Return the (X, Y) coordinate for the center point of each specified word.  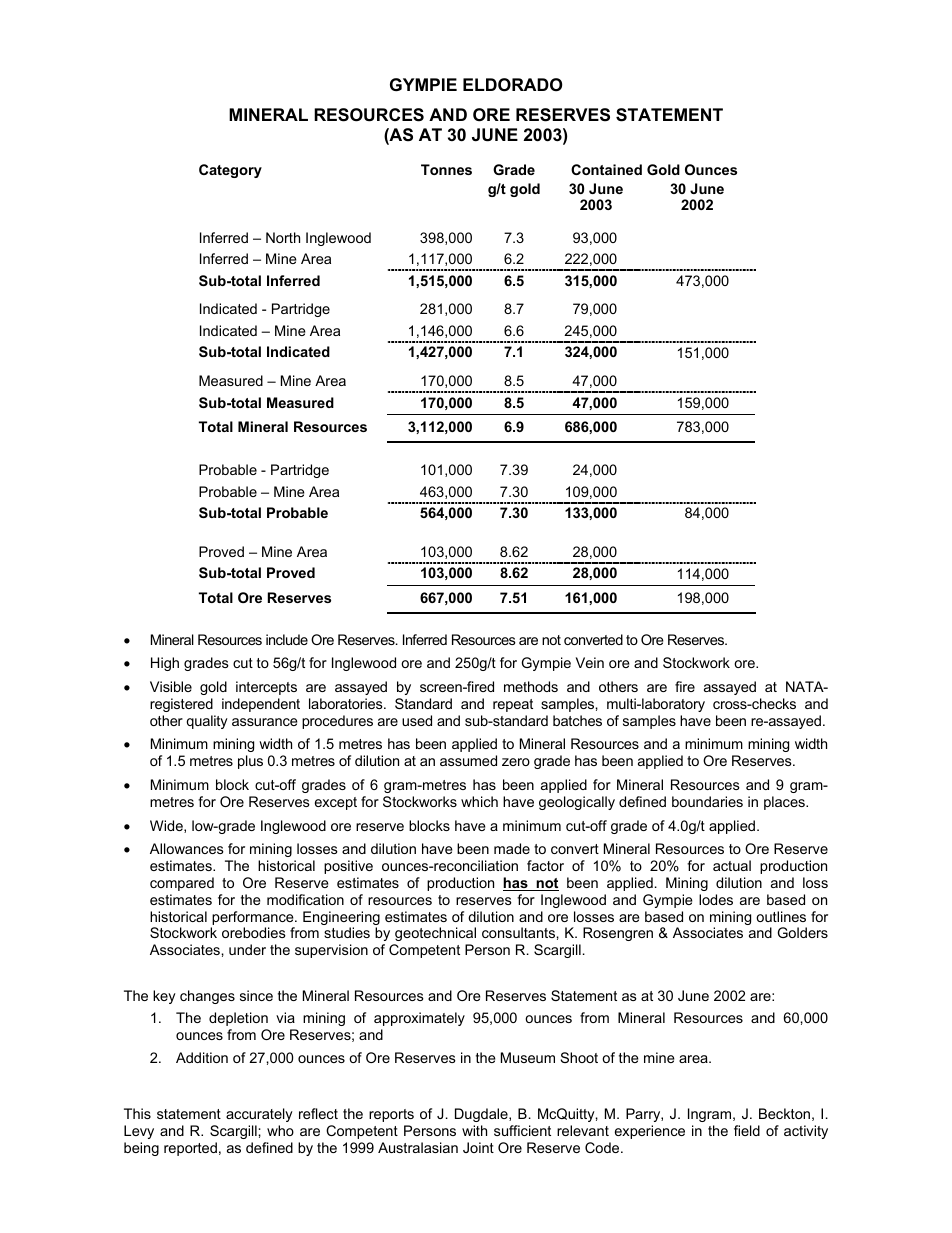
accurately (259, 1115)
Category (230, 171)
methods (531, 686)
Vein (590, 662)
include (287, 639)
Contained (606, 169)
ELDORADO (512, 85)
